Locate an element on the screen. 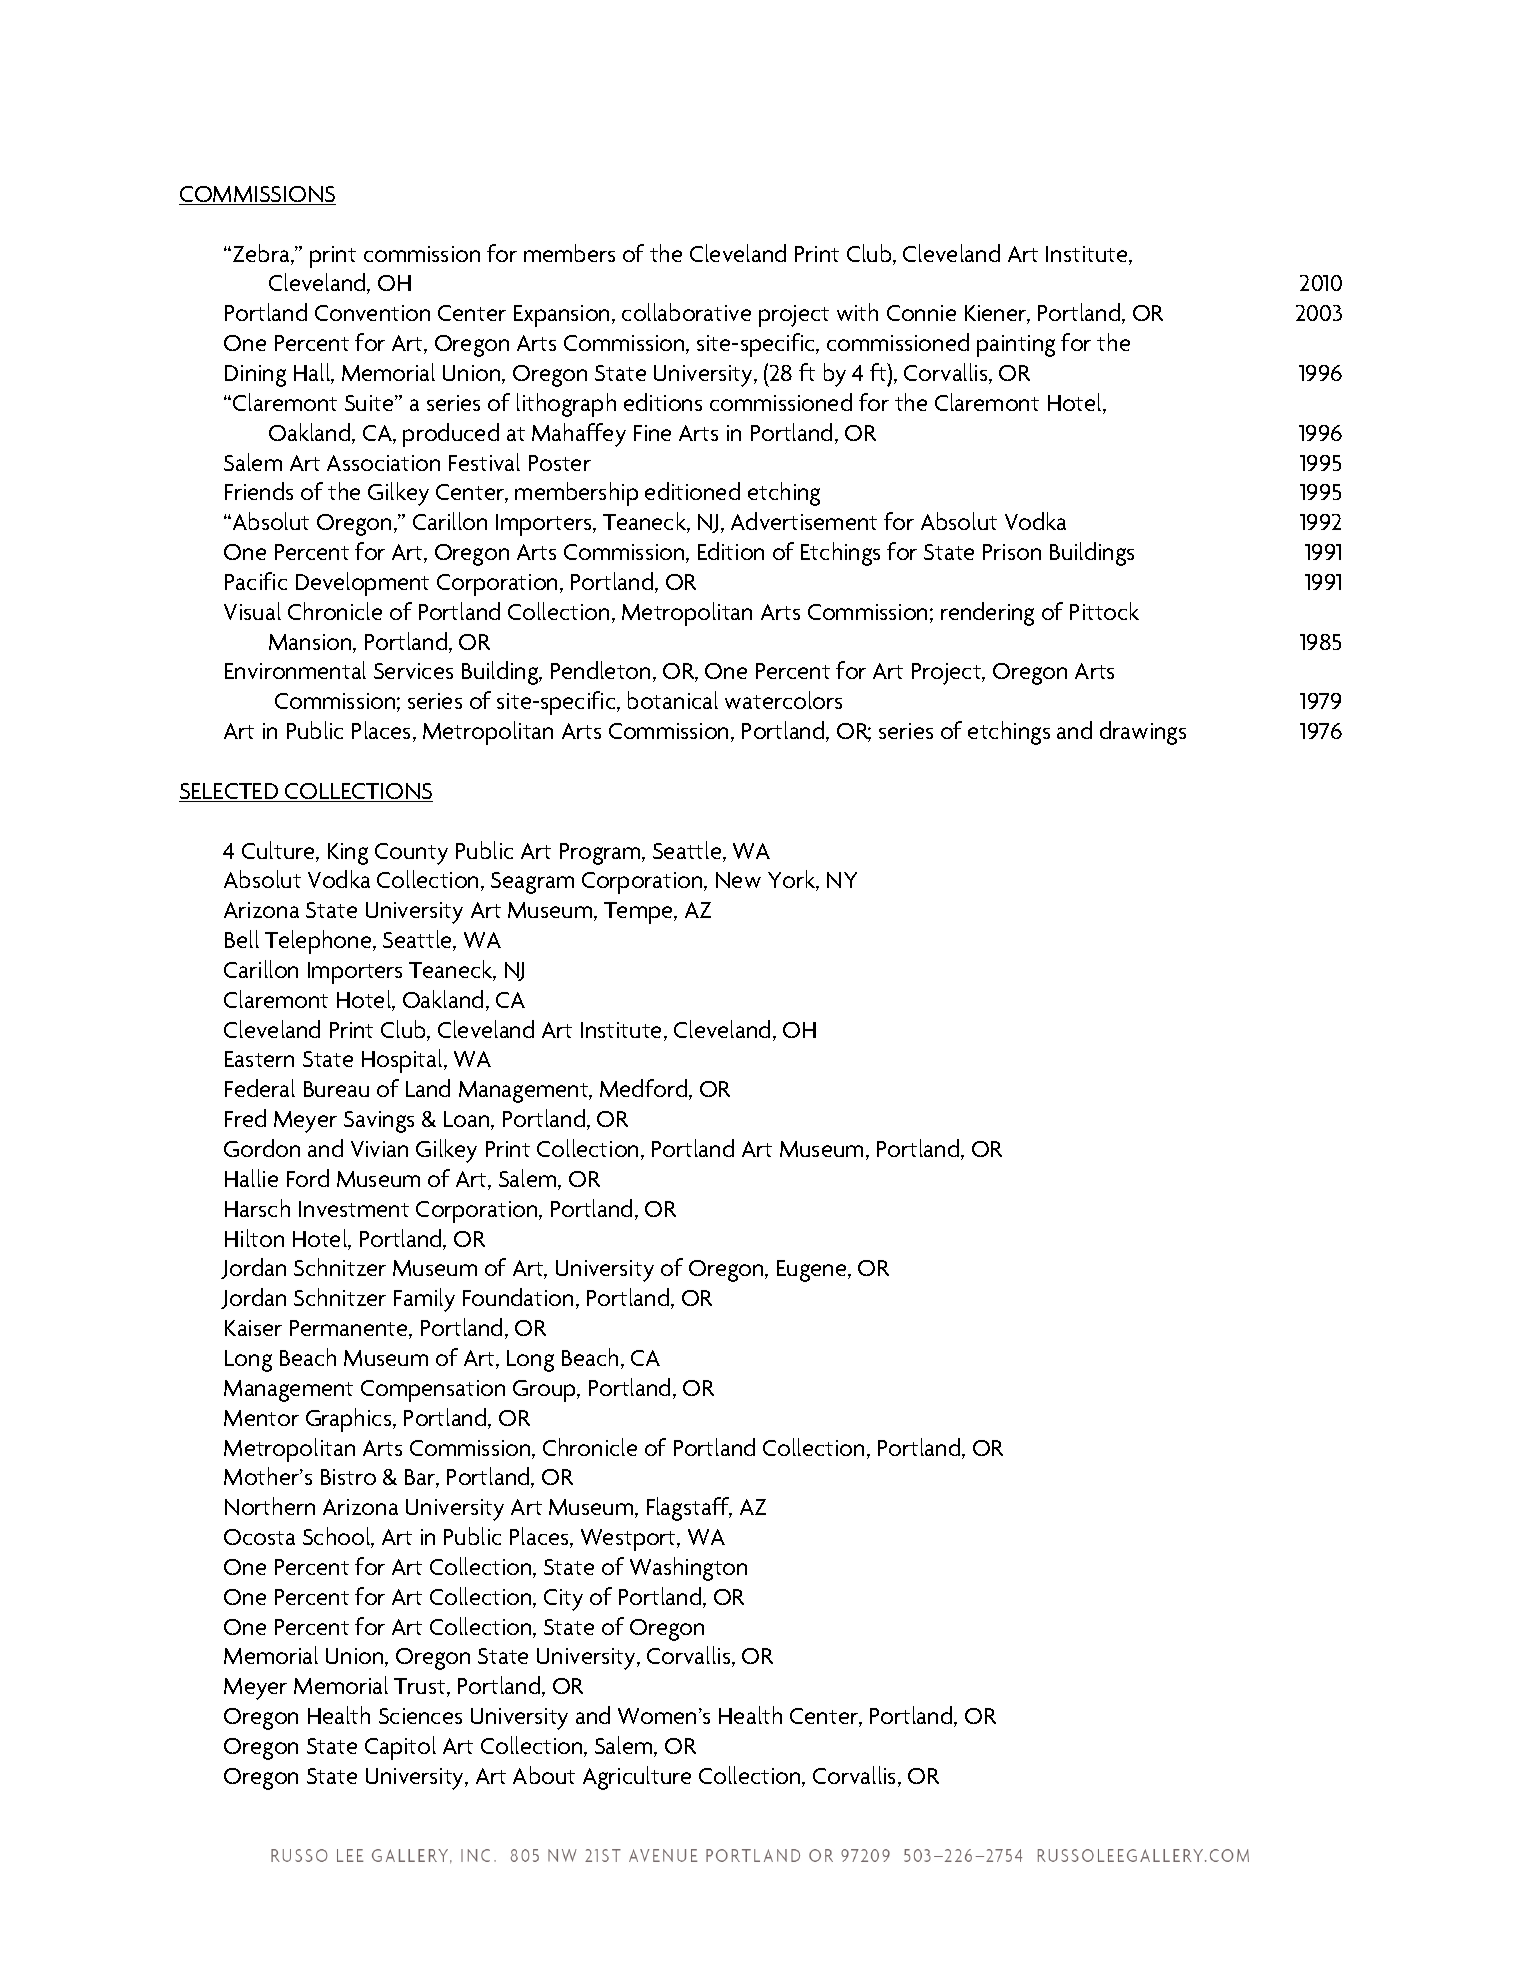 The height and width of the screenshot is (1970, 1522). Bureau is located at coordinates (336, 1089).
